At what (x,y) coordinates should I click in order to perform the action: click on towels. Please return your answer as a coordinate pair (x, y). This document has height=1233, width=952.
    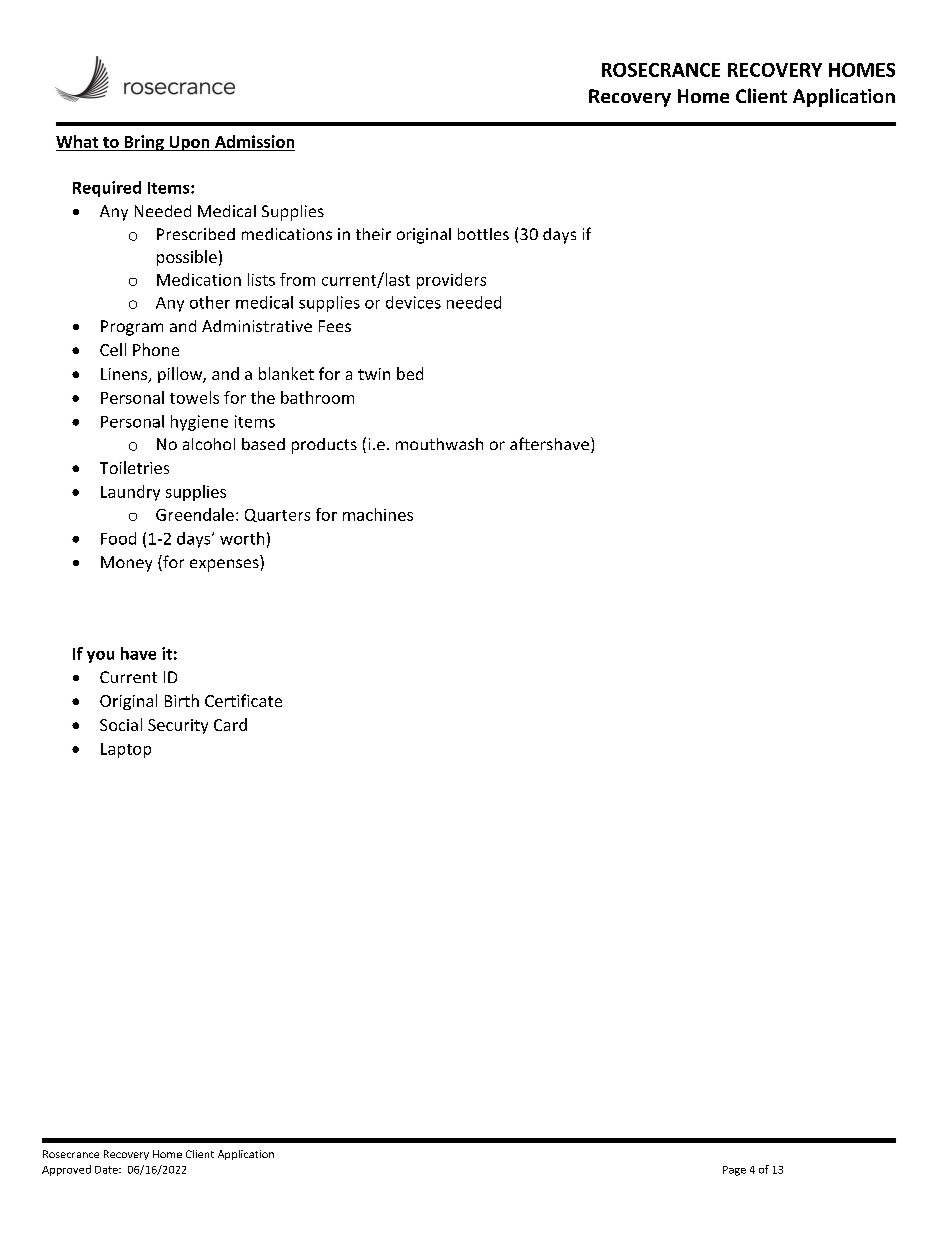
    Looking at the image, I should click on (194, 397).
